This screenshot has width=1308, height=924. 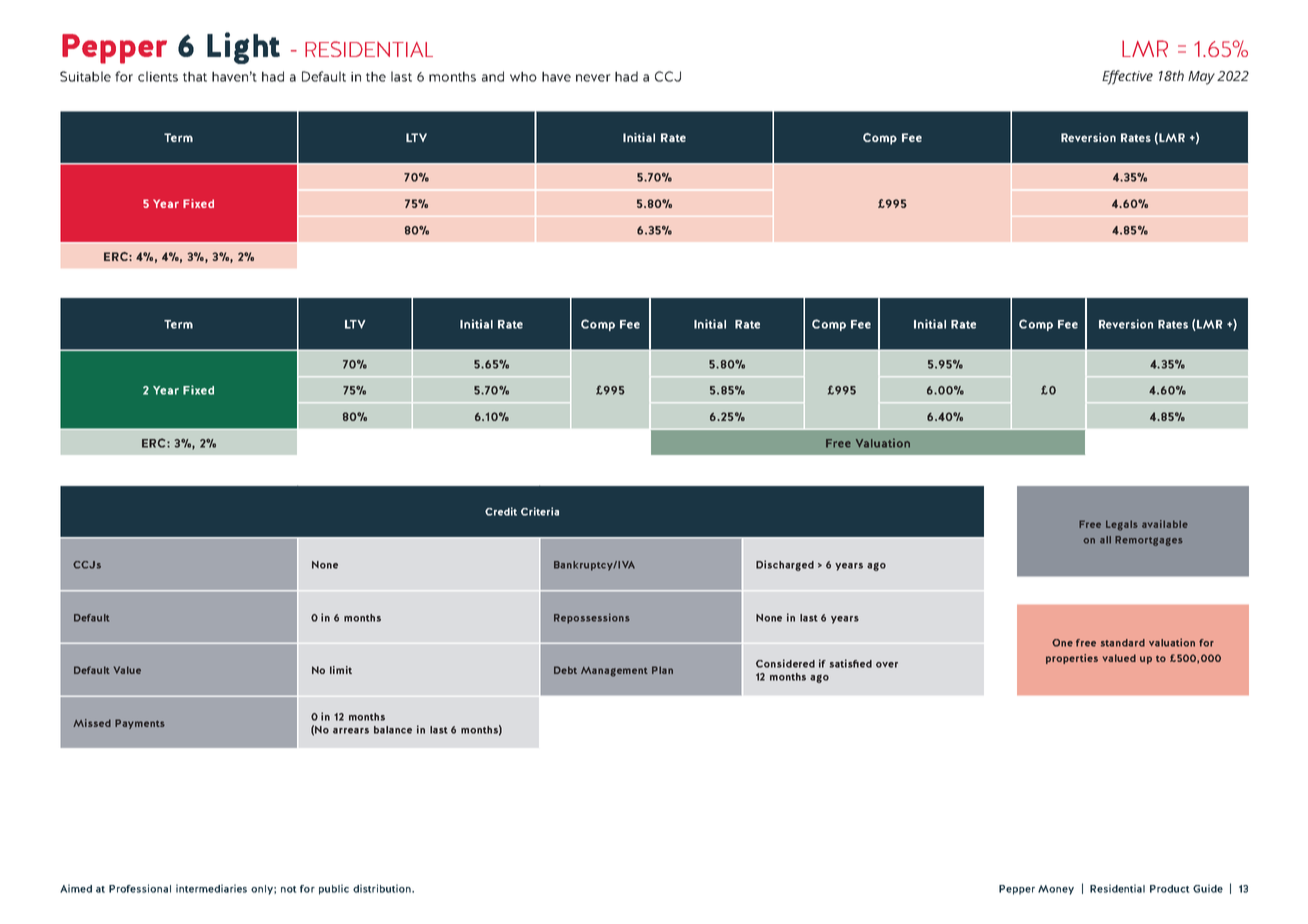 What do you see at coordinates (334, 889) in the screenshot?
I see `public` at bounding box center [334, 889].
